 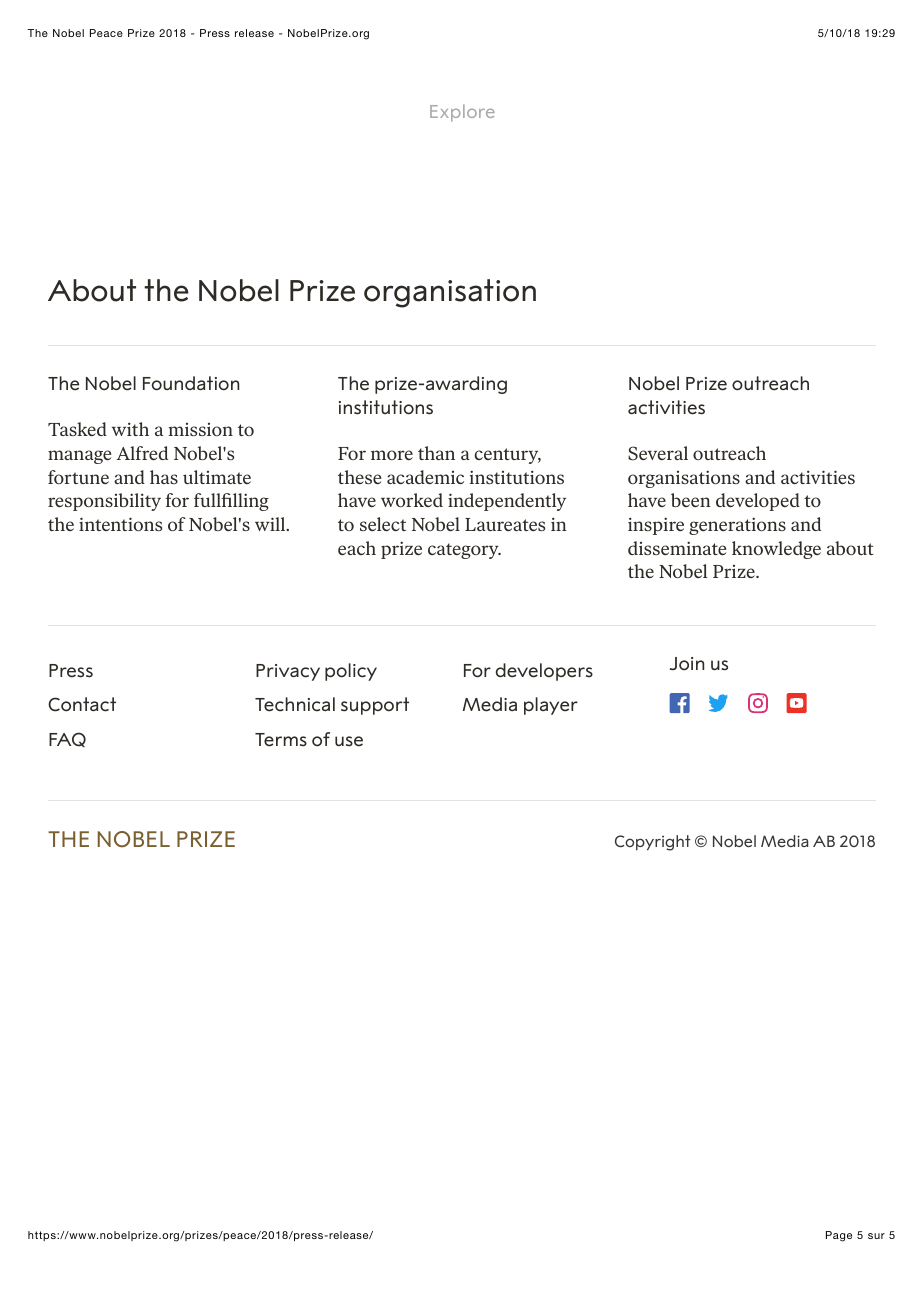 I want to click on Foundation, so click(x=191, y=383).
